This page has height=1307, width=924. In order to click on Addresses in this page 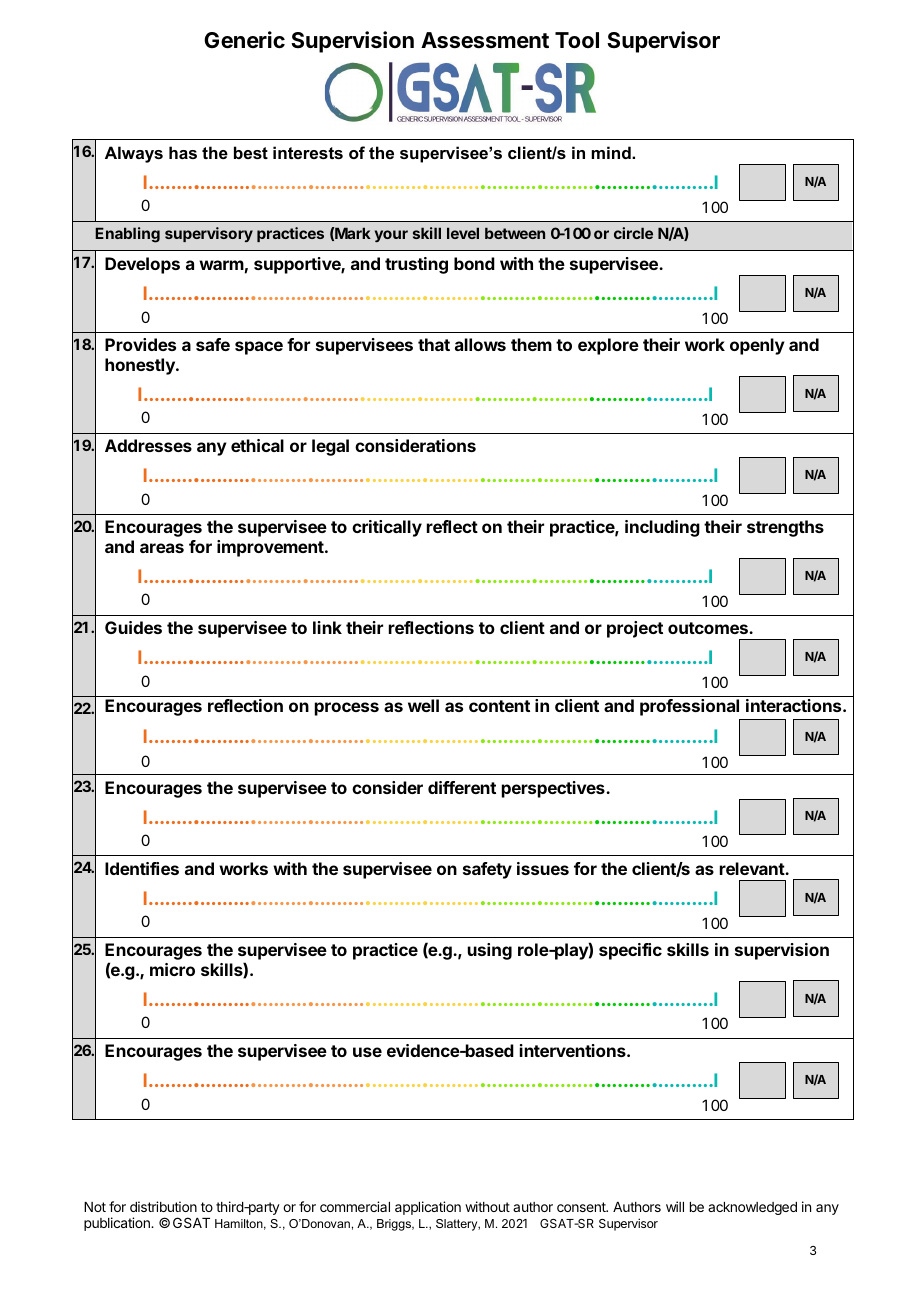, I will do `click(148, 445)`.
